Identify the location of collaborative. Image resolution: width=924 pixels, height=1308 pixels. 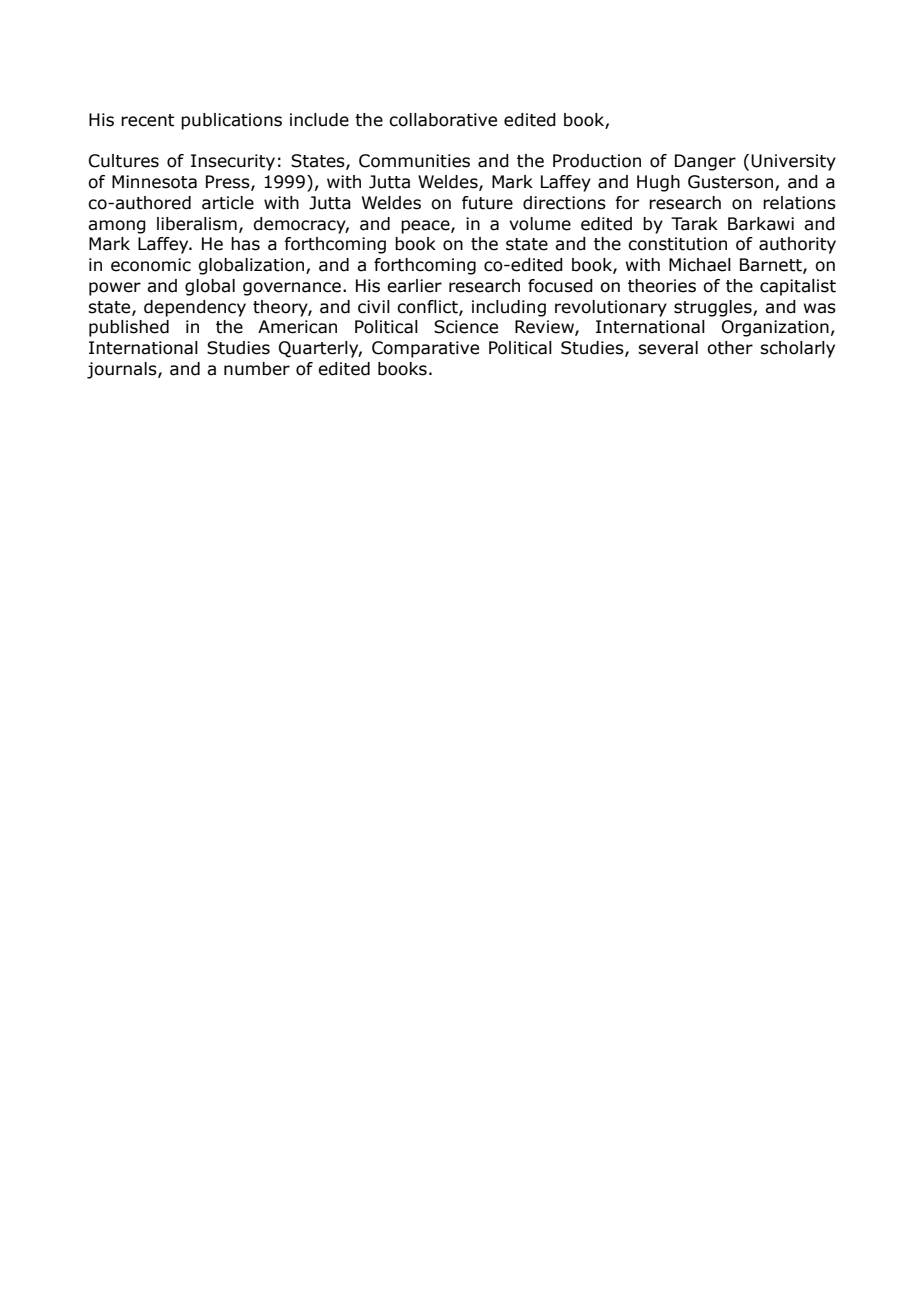
(443, 120).
